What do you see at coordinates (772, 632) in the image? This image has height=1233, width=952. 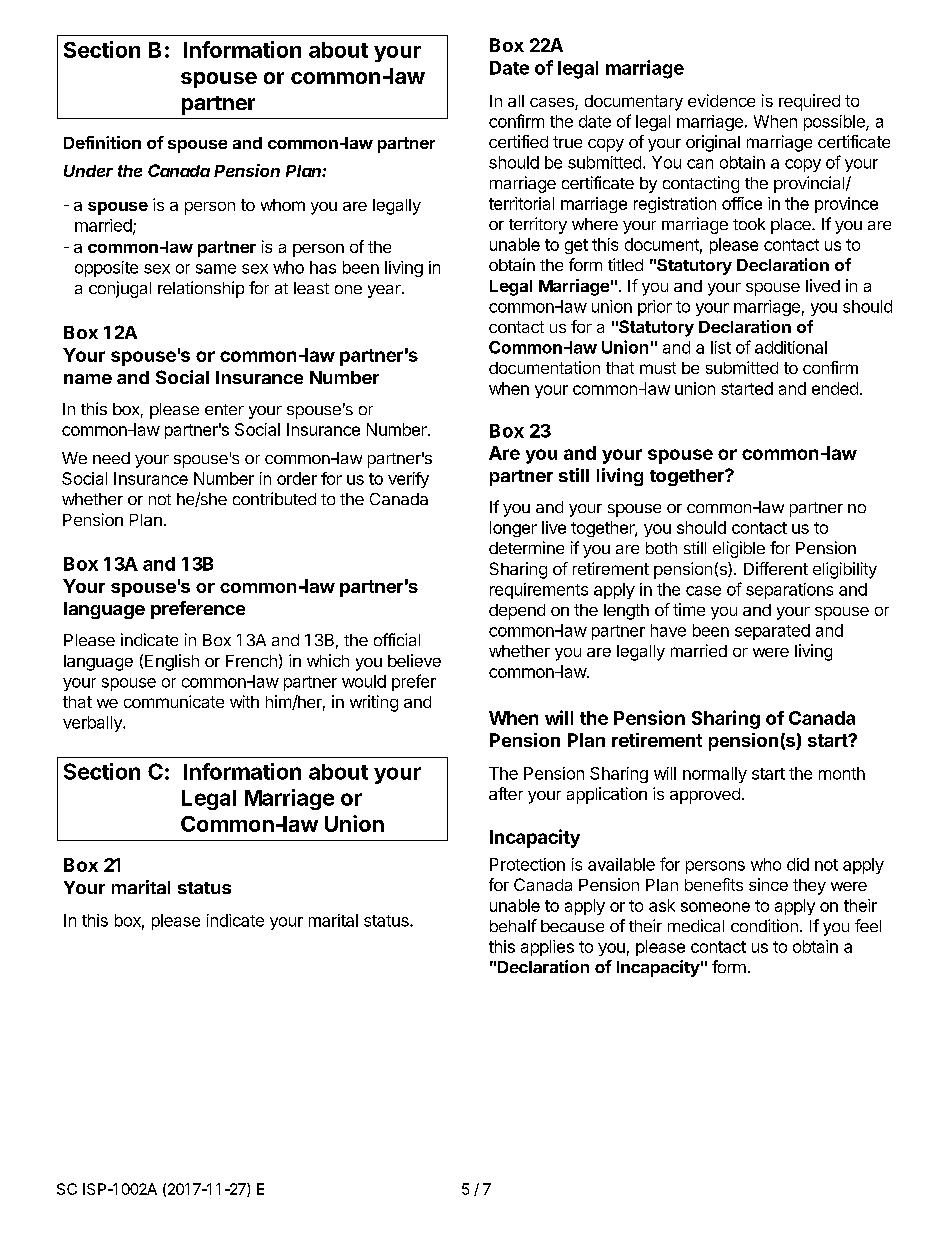 I see `separated` at bounding box center [772, 632].
